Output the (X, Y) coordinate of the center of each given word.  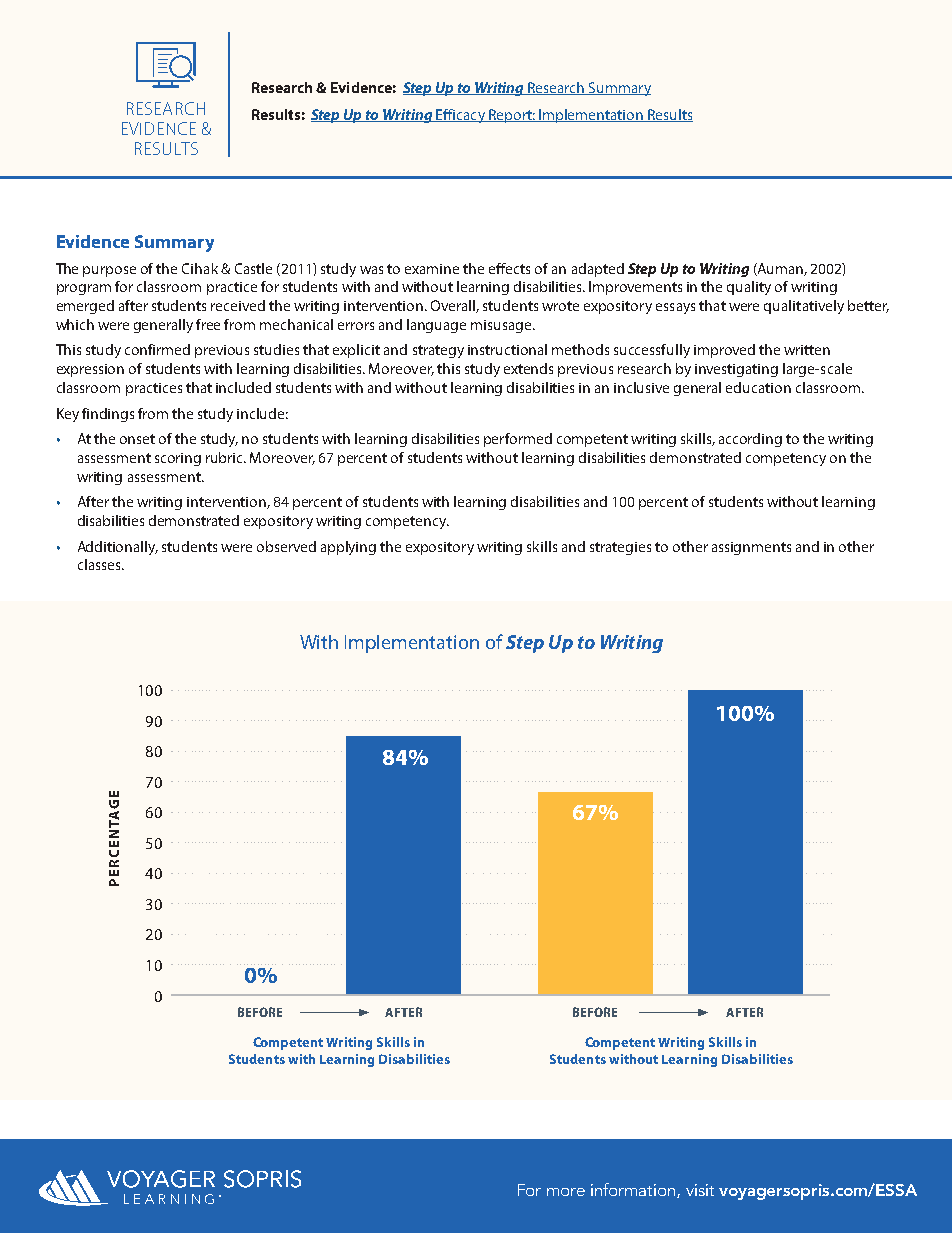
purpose (109, 271)
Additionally (118, 548)
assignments (751, 548)
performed (518, 440)
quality (749, 288)
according (750, 440)
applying (348, 548)
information (634, 1190)
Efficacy (460, 116)
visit (700, 1190)
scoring (178, 459)
